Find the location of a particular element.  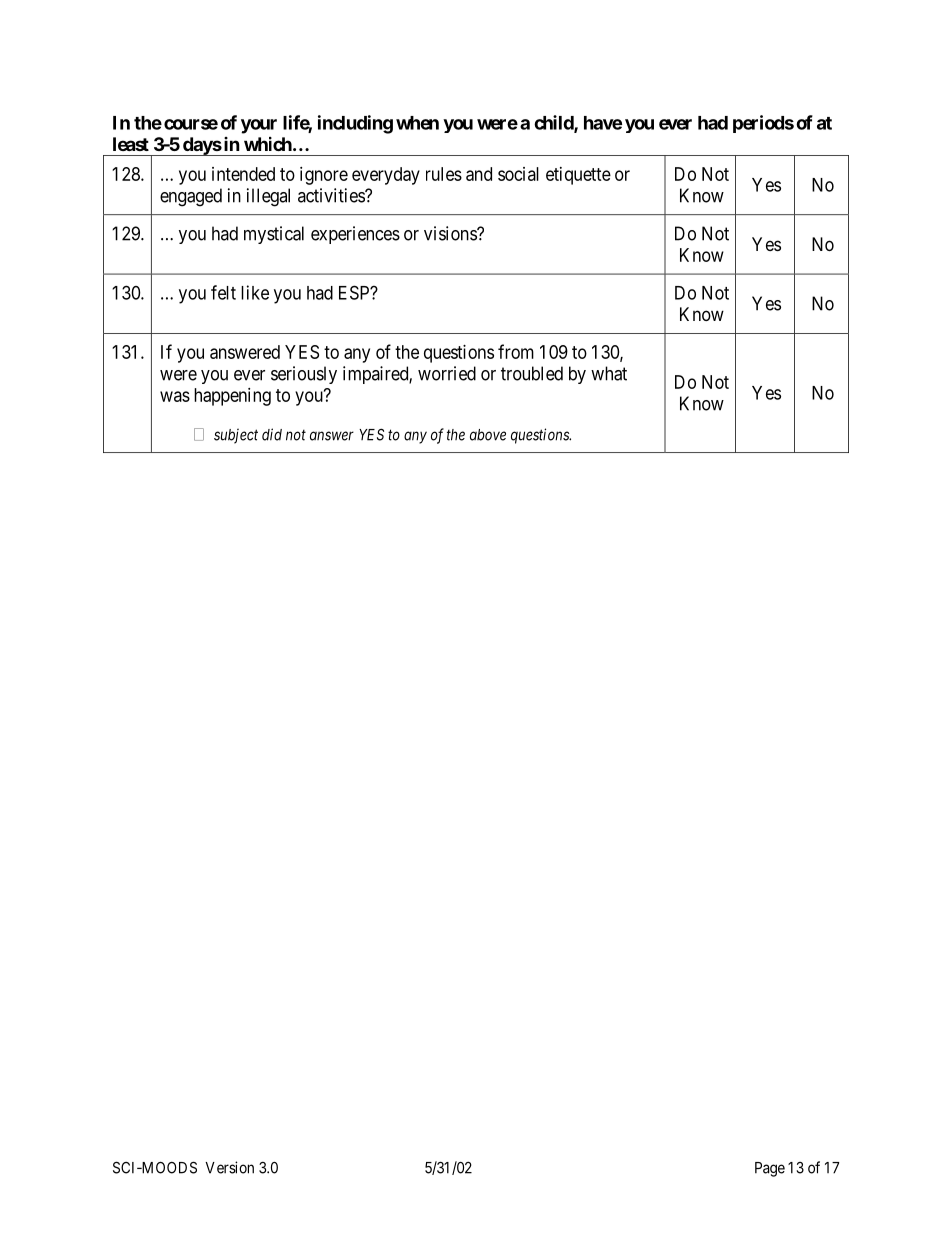

did is located at coordinates (272, 434).
